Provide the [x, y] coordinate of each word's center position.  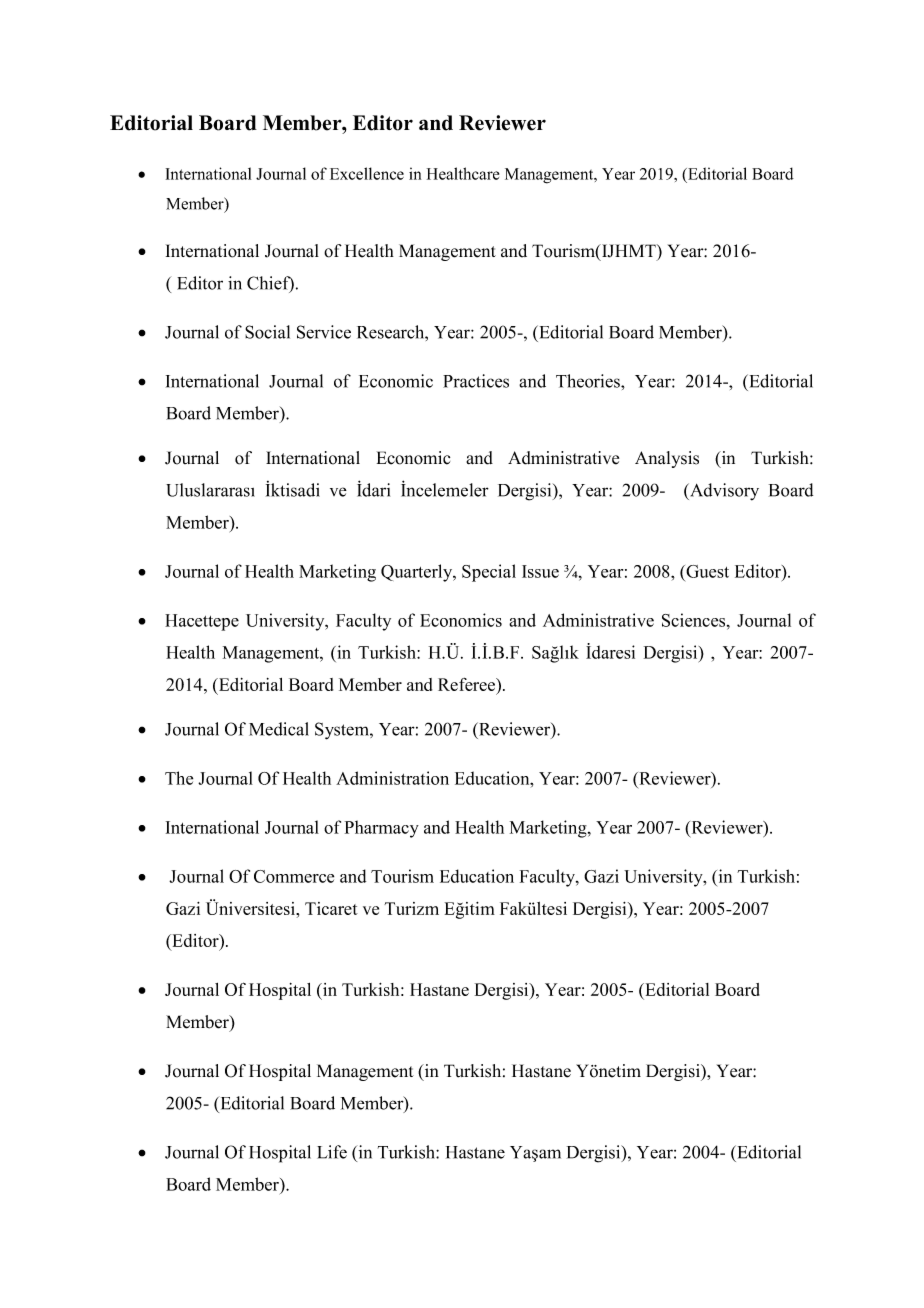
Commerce [294, 876]
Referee [468, 686]
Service [324, 332]
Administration [392, 778]
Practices [476, 381]
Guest [706, 571]
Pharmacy [382, 829]
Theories [589, 381]
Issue [540, 571]
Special [489, 573]
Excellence [367, 173]
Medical [279, 729]
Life [332, 1152]
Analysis [667, 459]
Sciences [695, 620]
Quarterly [418, 573]
